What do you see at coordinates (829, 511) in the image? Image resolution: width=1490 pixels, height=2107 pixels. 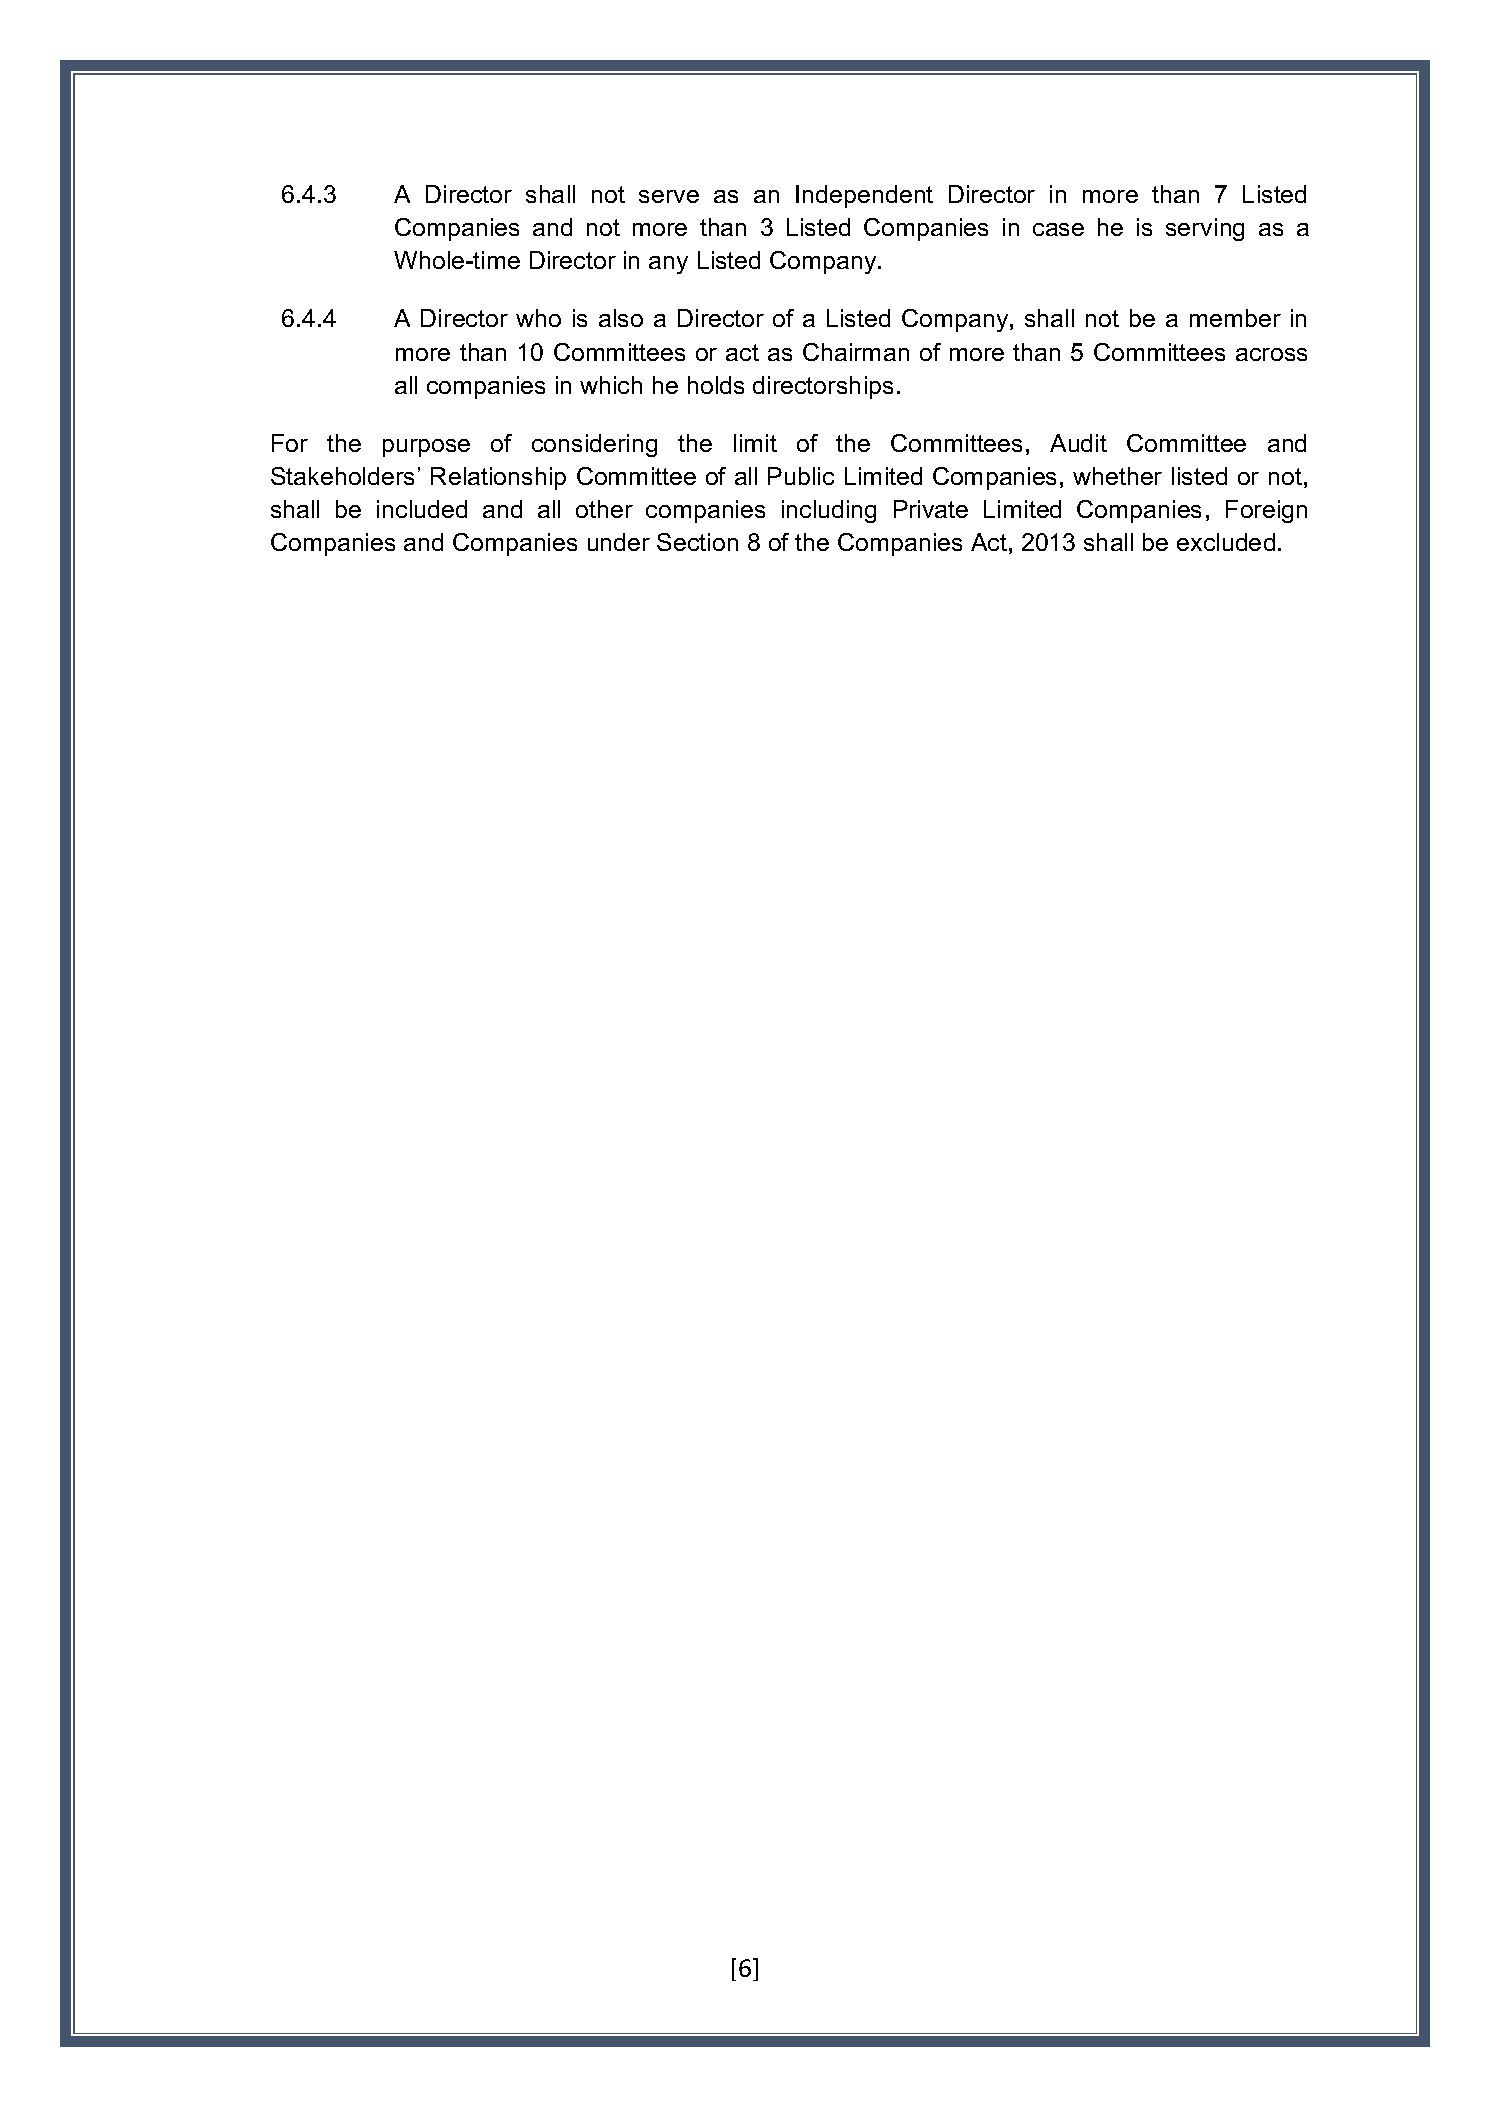 I see `including` at bounding box center [829, 511].
